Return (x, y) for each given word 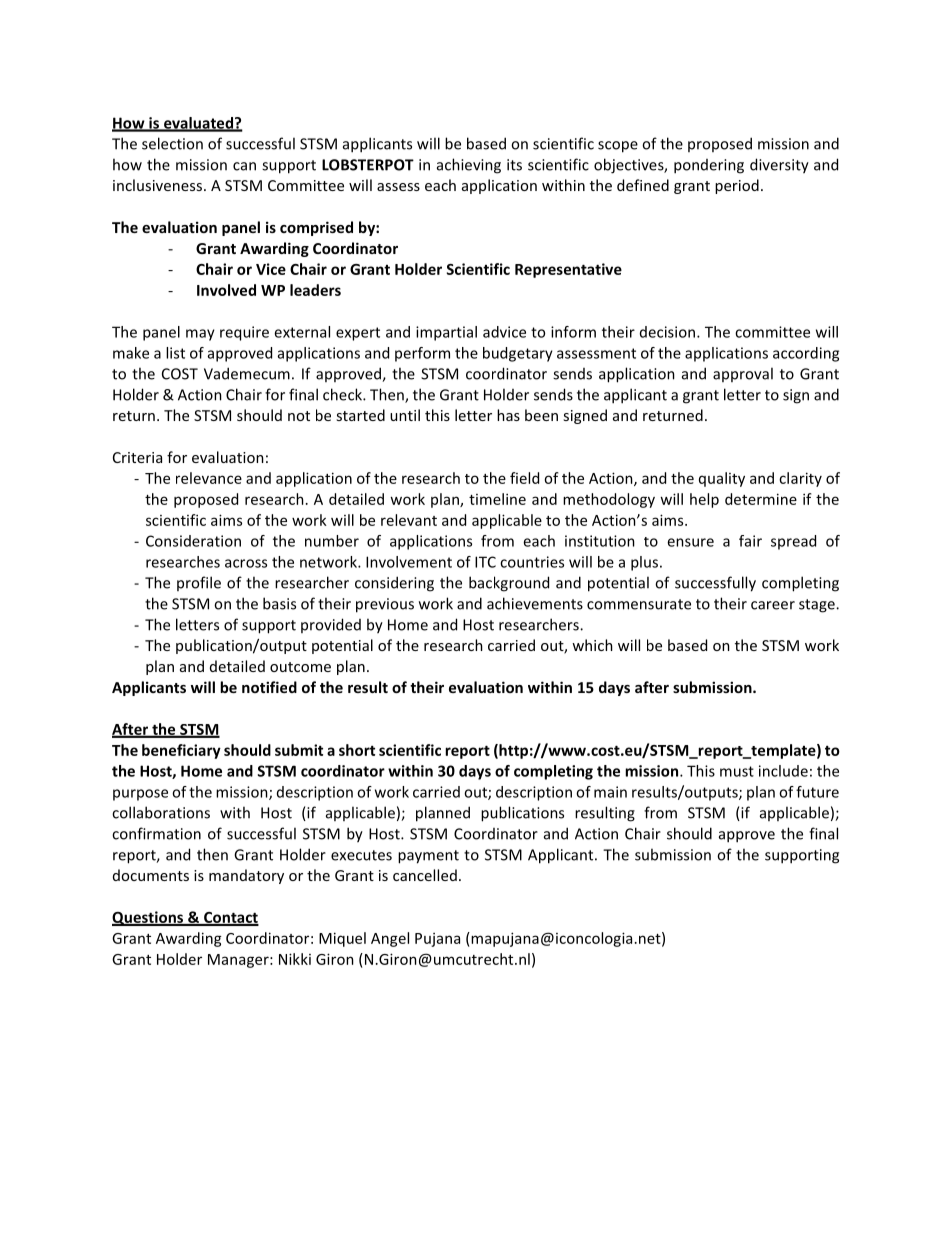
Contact (230, 918)
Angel (390, 939)
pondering (709, 166)
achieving (469, 166)
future (817, 792)
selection (172, 143)
